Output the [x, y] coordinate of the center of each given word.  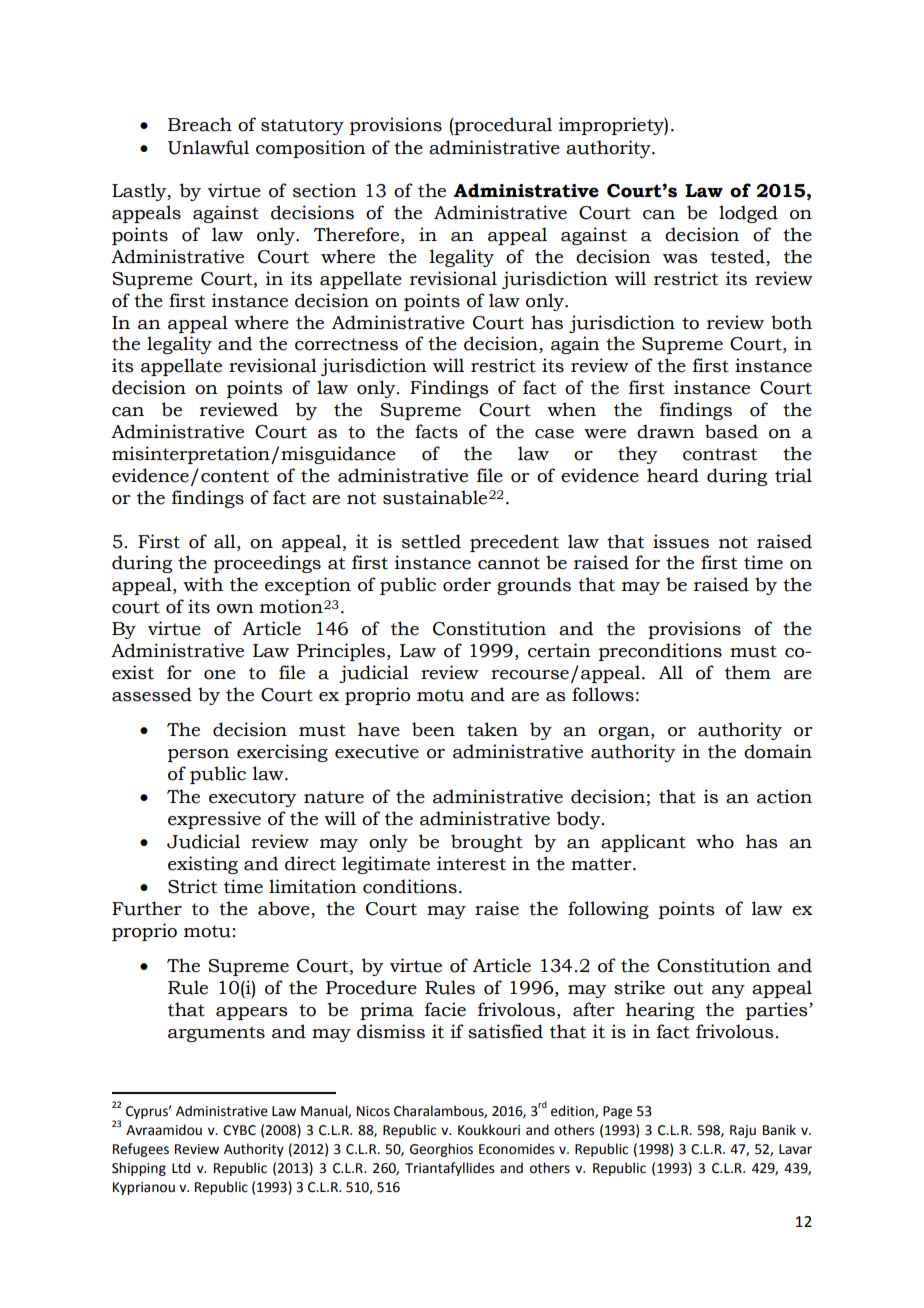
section [325, 190]
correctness [346, 344]
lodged [748, 214]
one [220, 675]
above [284, 908]
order [467, 584]
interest [471, 863]
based [731, 431]
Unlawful [208, 147]
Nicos [373, 1111]
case [554, 434]
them [748, 672]
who [715, 841]
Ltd [181, 1168]
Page [617, 1112]
